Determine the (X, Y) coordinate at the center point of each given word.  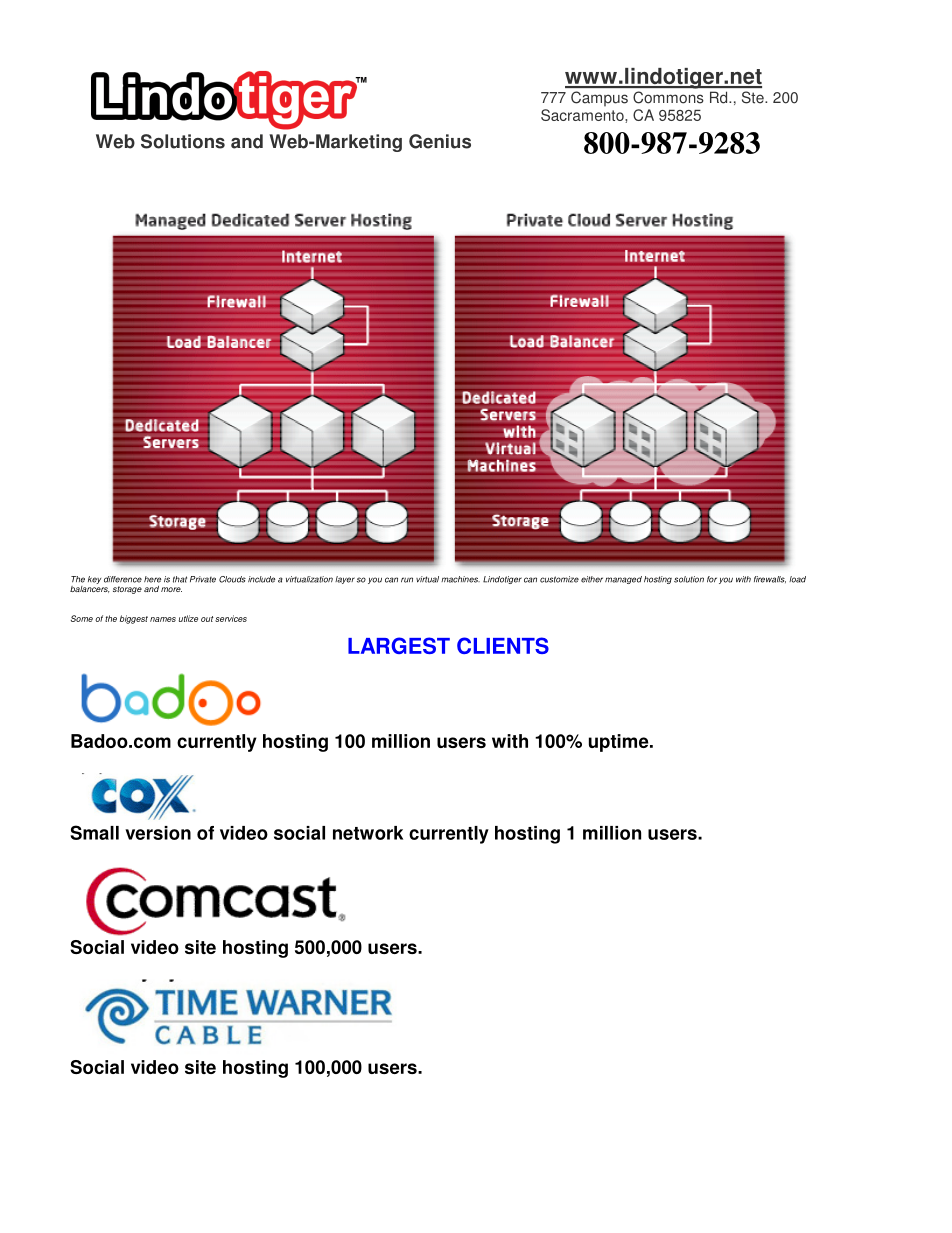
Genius (440, 141)
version (158, 833)
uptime (620, 743)
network (368, 833)
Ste (754, 97)
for (712, 579)
